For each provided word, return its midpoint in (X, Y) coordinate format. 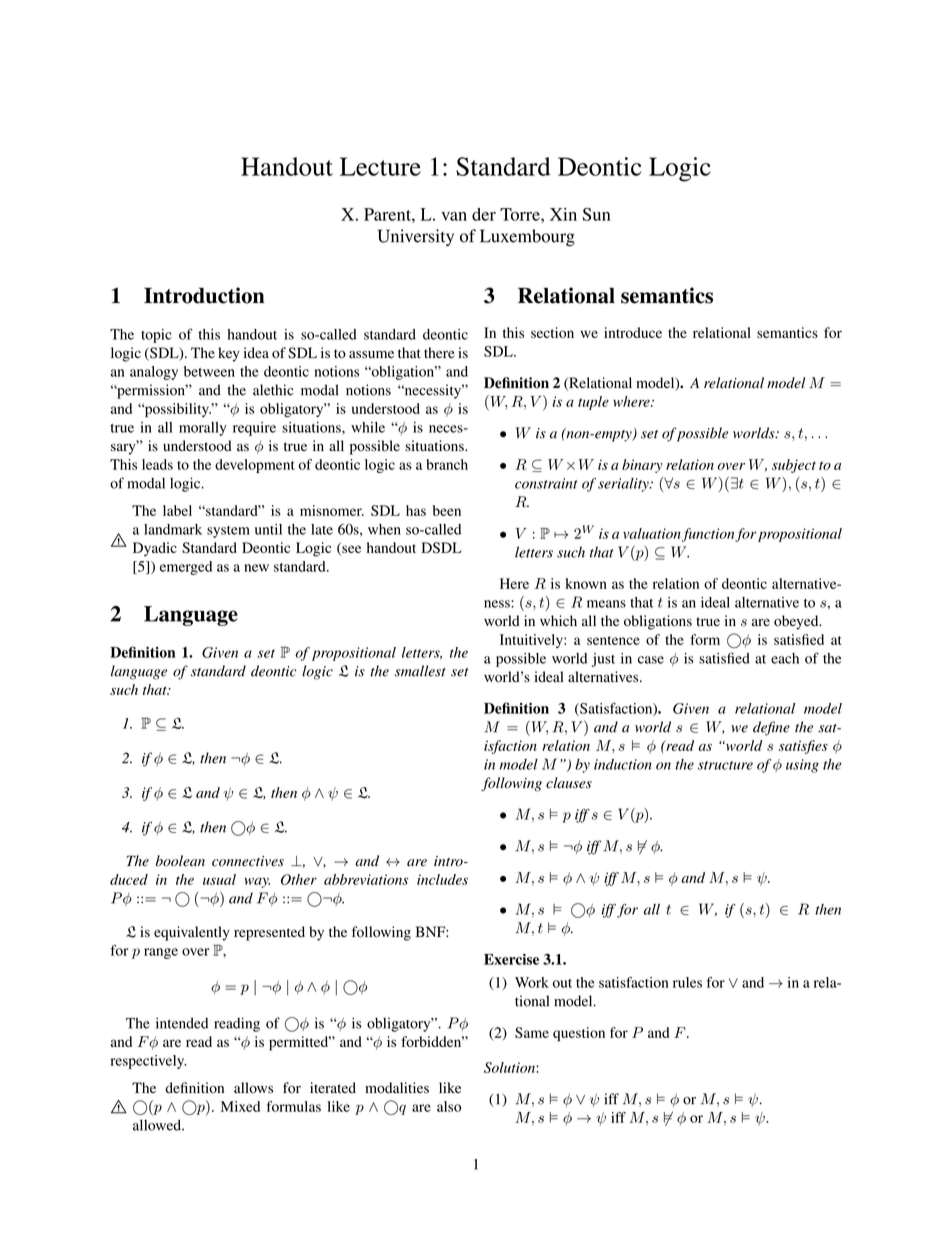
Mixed (240, 1106)
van (454, 216)
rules (687, 982)
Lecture (380, 166)
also (449, 1106)
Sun (596, 214)
